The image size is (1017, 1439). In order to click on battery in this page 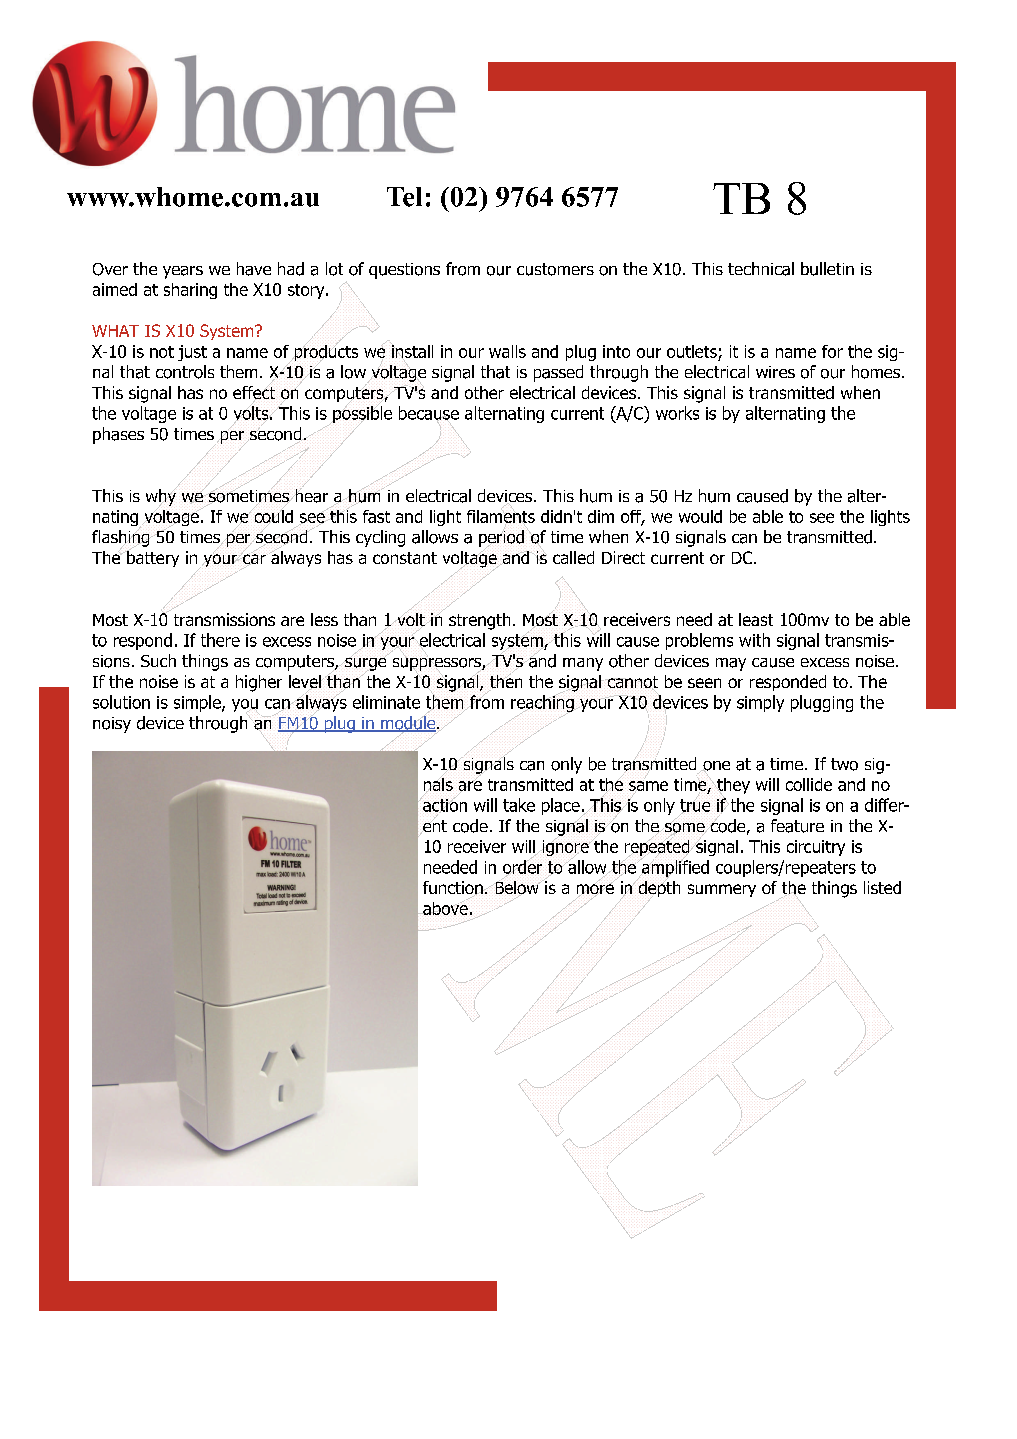, I will do `click(152, 558)`.
